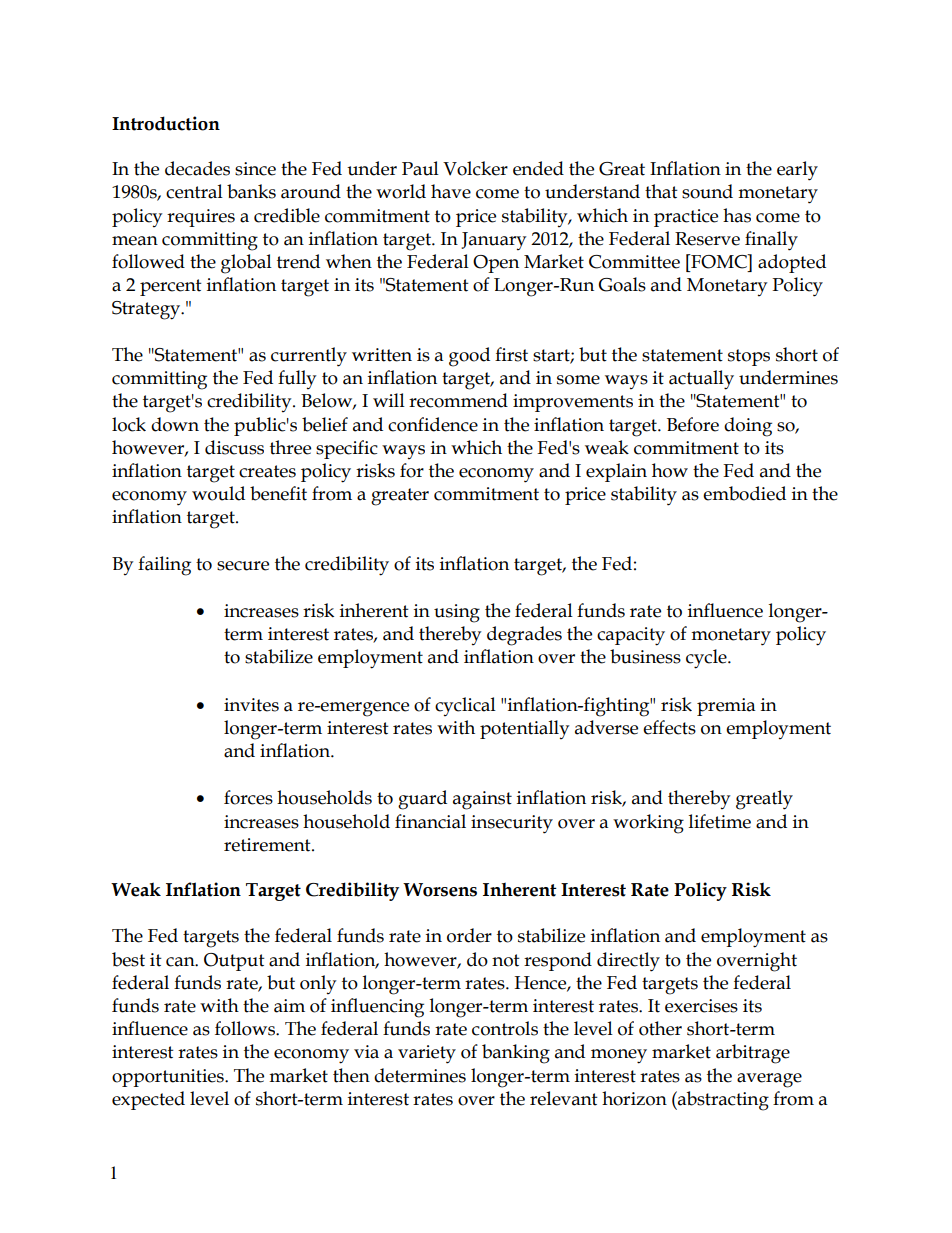 This screenshot has width=952, height=1233. Describe the element at coordinates (197, 168) in the screenshot. I see `decades` at that location.
